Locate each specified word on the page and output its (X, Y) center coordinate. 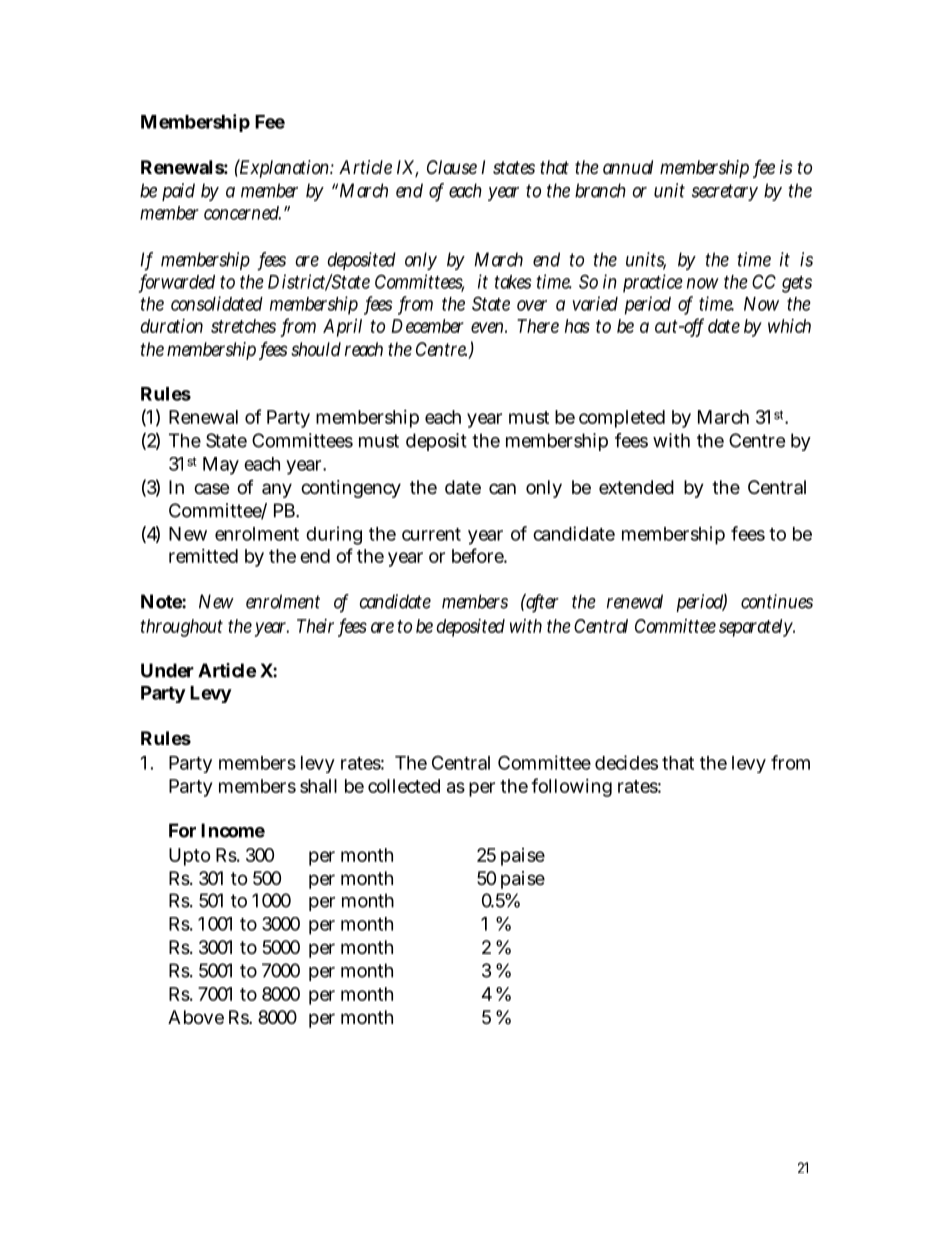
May (221, 466)
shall (318, 786)
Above (196, 1017)
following (571, 787)
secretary (725, 192)
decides (626, 762)
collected (404, 786)
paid (178, 192)
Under (167, 670)
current (431, 534)
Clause (452, 167)
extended (636, 487)
